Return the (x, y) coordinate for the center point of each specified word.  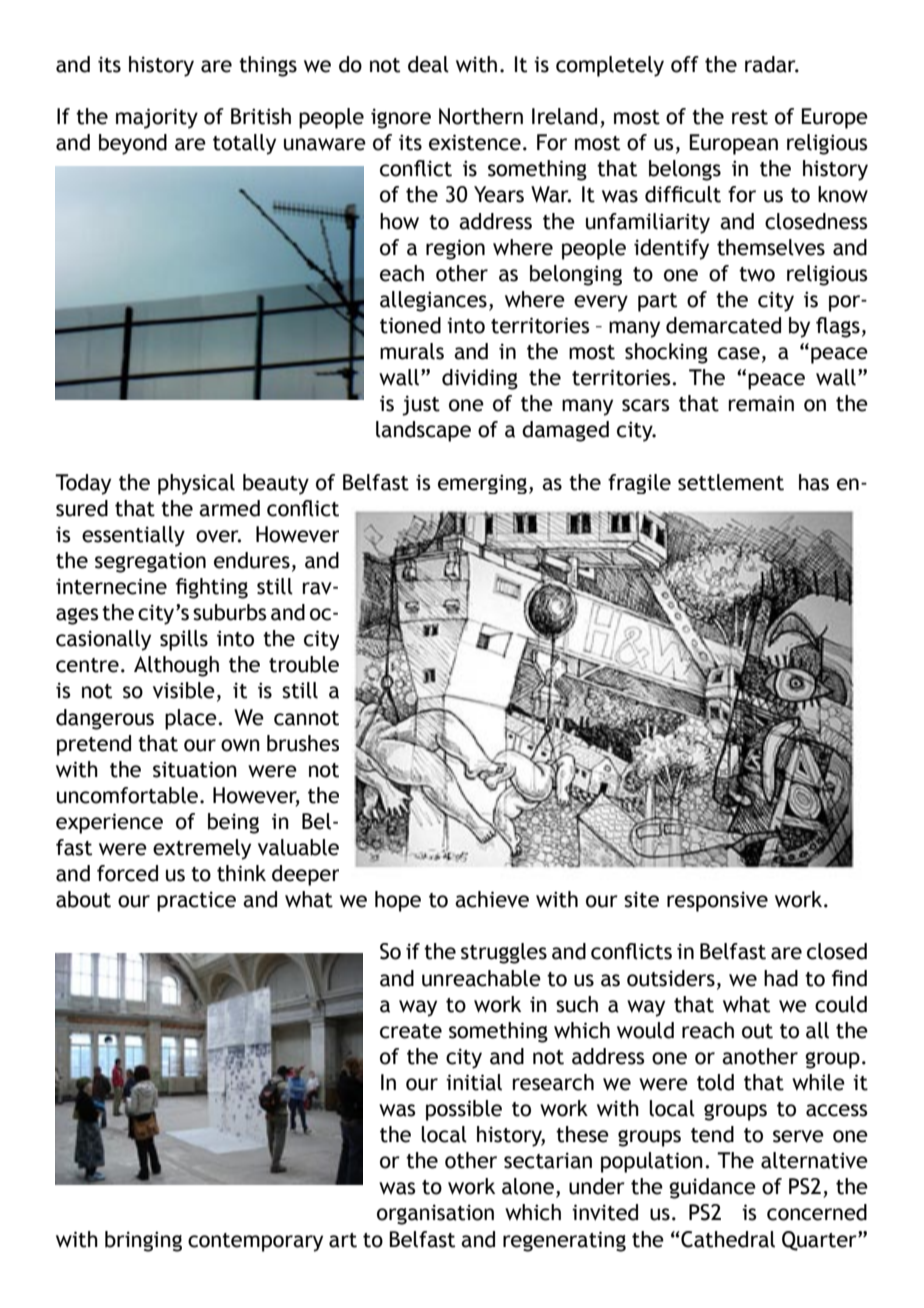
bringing (143, 1241)
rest (750, 117)
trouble (304, 664)
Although (176, 666)
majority (157, 118)
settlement (731, 482)
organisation (435, 1214)
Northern (481, 116)
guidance (712, 1188)
